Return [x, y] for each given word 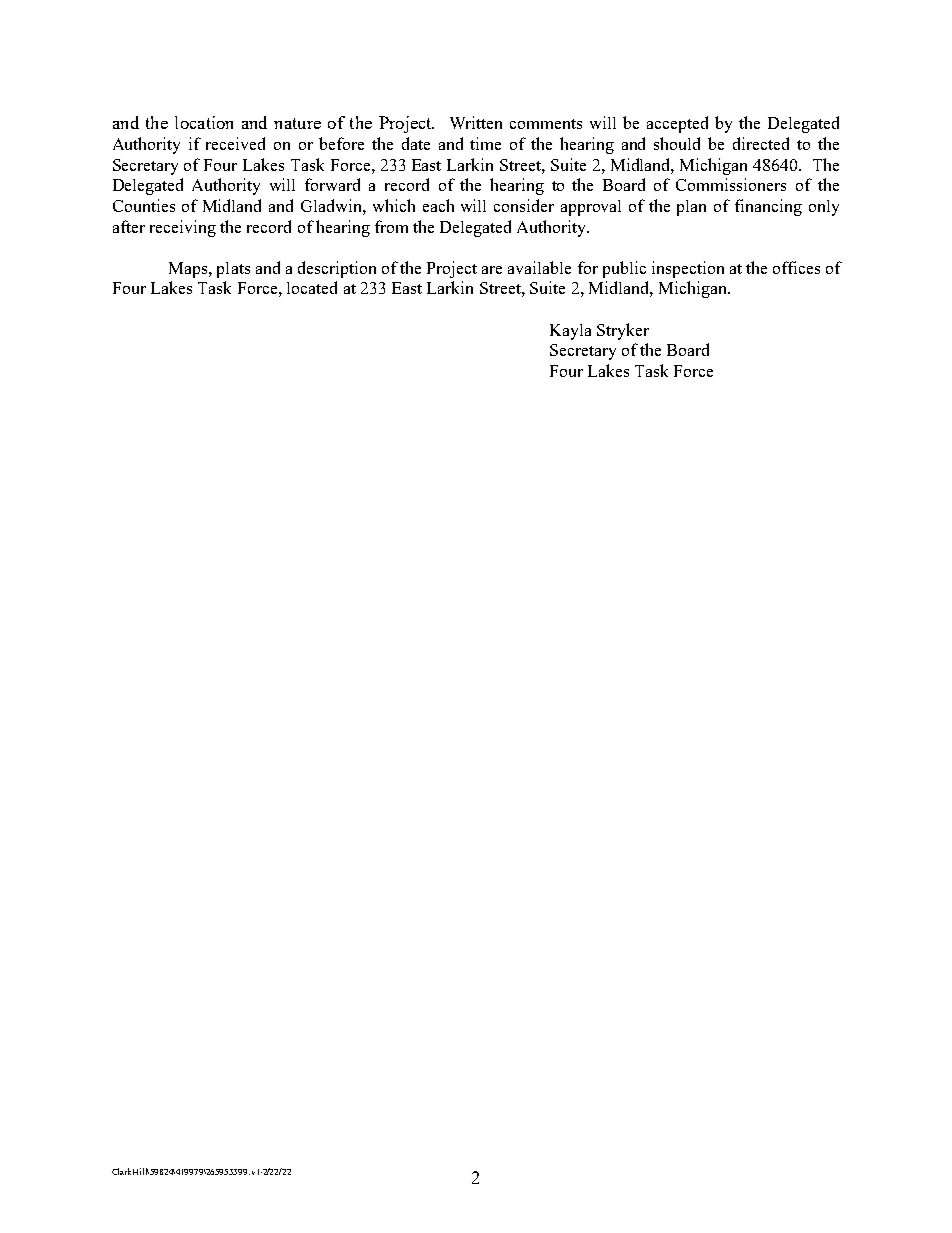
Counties [144, 205]
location [204, 122]
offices [796, 267]
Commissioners [731, 184]
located [312, 287]
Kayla [570, 332]
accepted [677, 124]
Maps [189, 270]
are [492, 270]
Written [476, 122]
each [438, 205]
